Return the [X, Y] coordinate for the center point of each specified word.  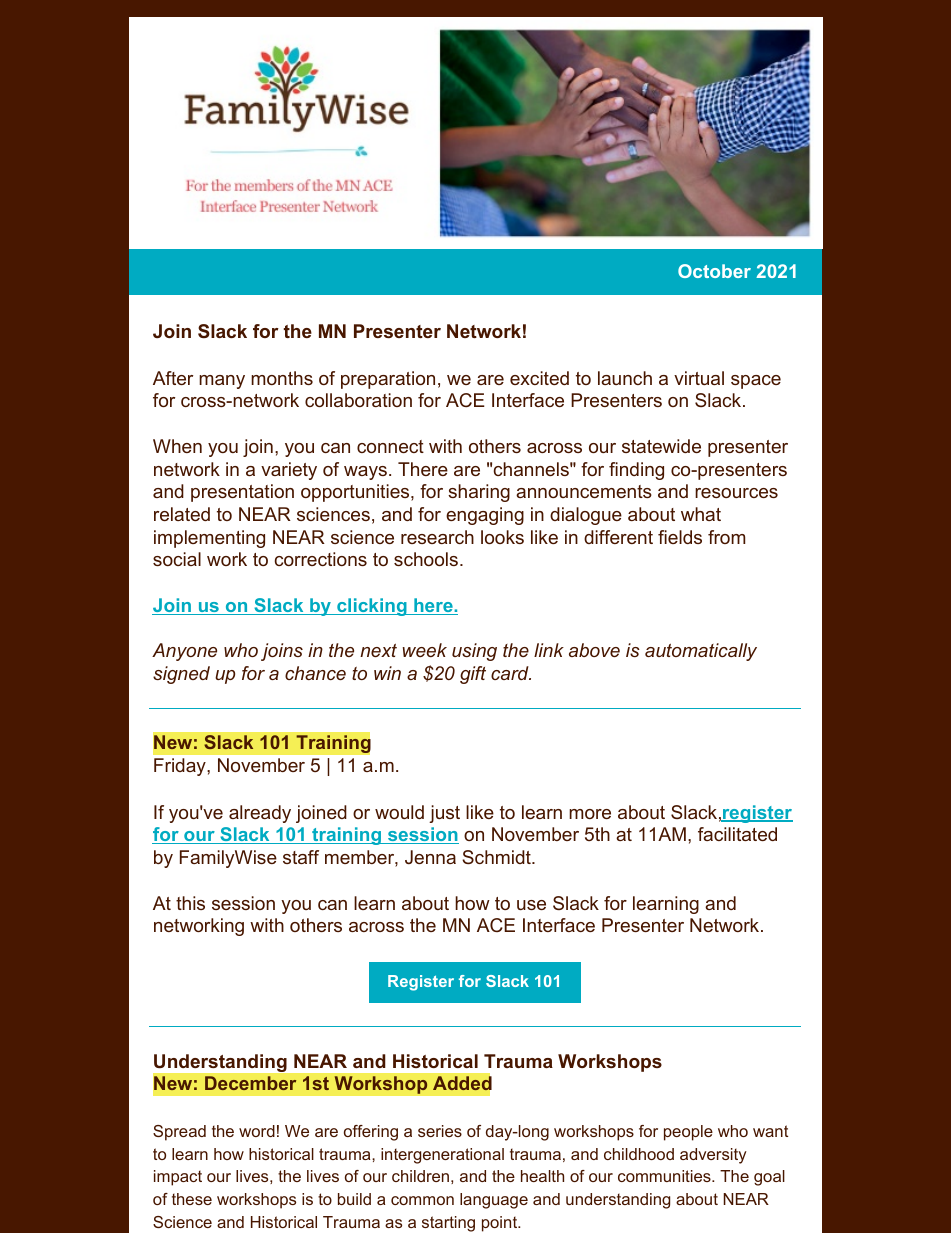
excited [539, 378]
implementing [209, 539]
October [714, 271]
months [282, 378]
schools [427, 559]
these [192, 1199]
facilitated [737, 834]
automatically [701, 652]
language [494, 1201]
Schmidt [497, 857]
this [190, 903]
